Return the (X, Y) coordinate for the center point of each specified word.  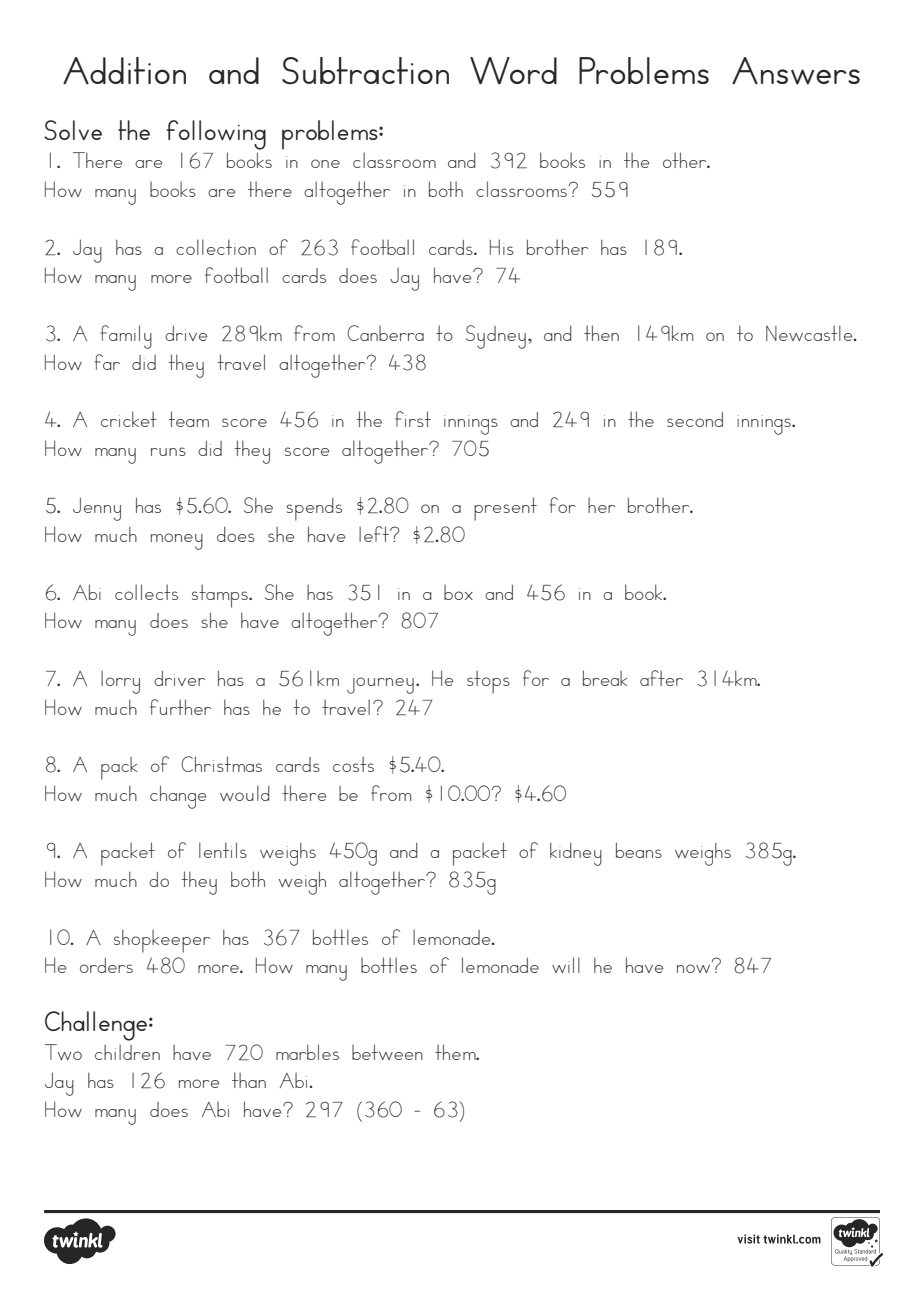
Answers (796, 71)
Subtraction (365, 70)
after (661, 678)
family (126, 337)
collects (146, 592)
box (458, 592)
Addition (124, 70)
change (178, 797)
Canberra (385, 333)
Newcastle (810, 333)
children (127, 1052)
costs (353, 764)
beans (639, 850)
